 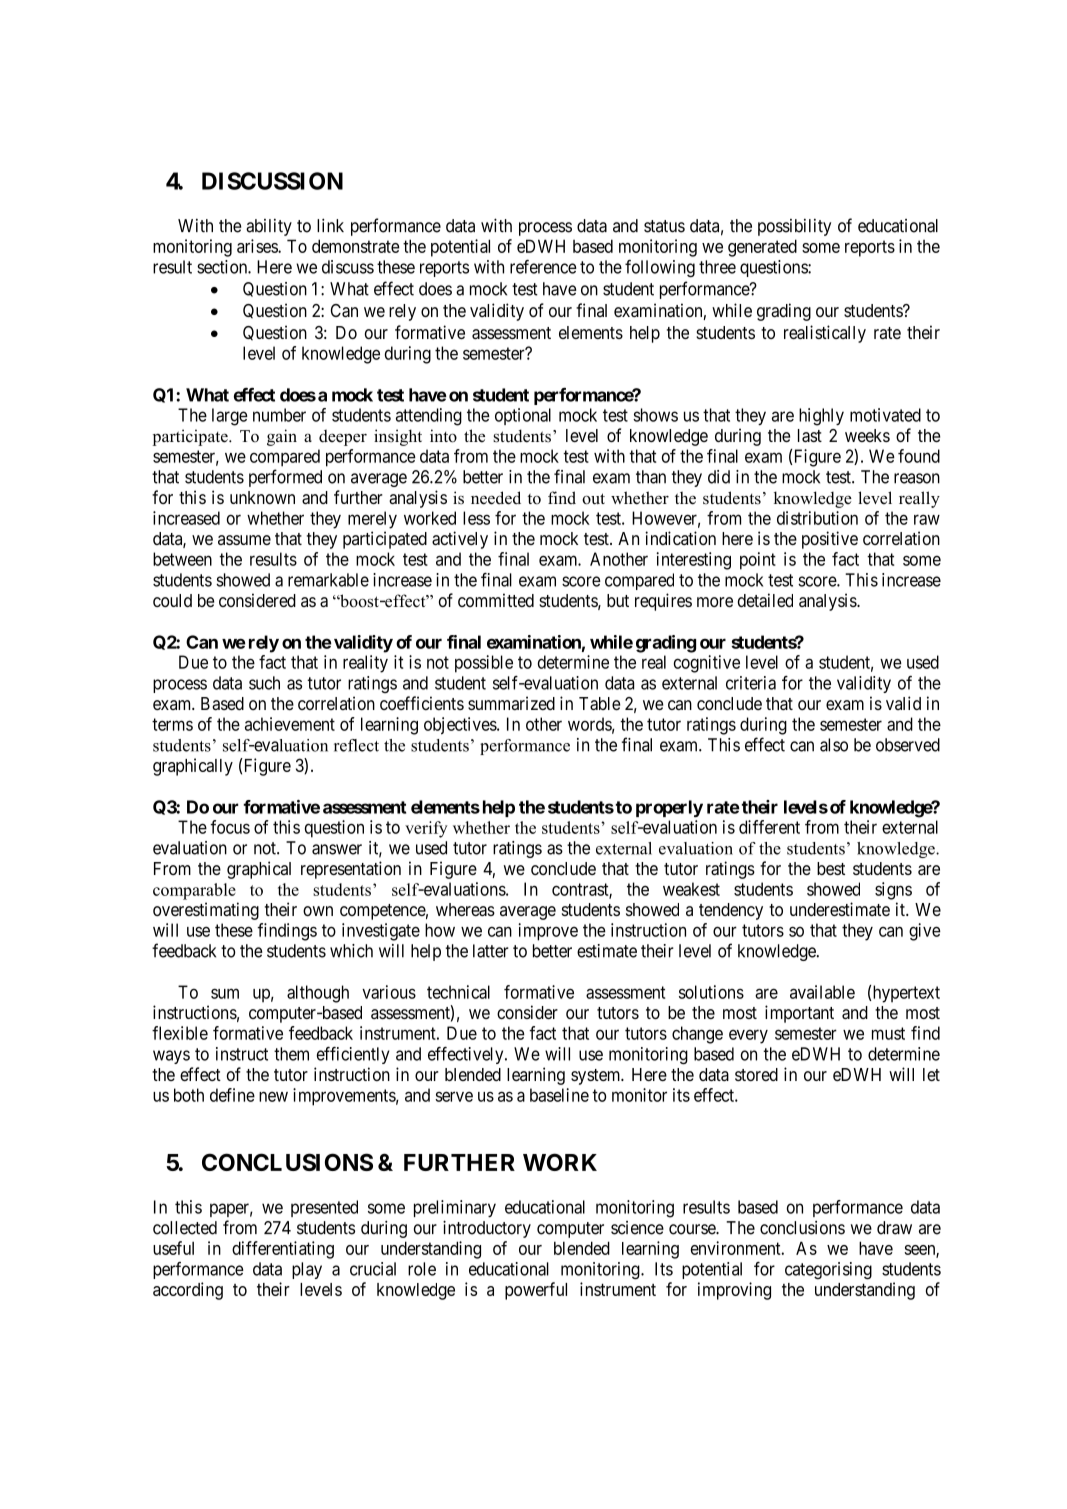 I want to click on committed, so click(x=496, y=600).
